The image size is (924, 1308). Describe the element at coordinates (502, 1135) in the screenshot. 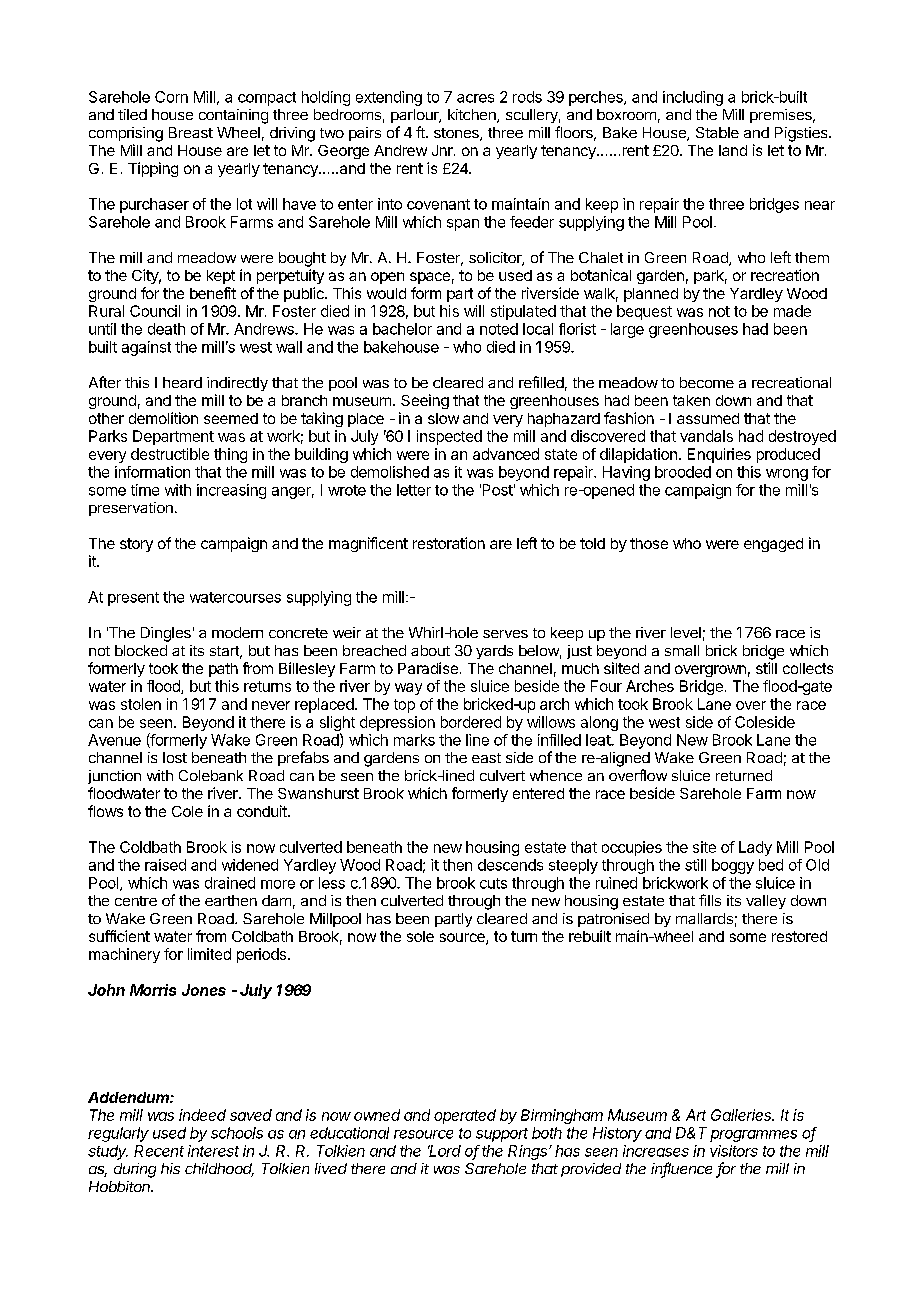

I see `support` at that location.
